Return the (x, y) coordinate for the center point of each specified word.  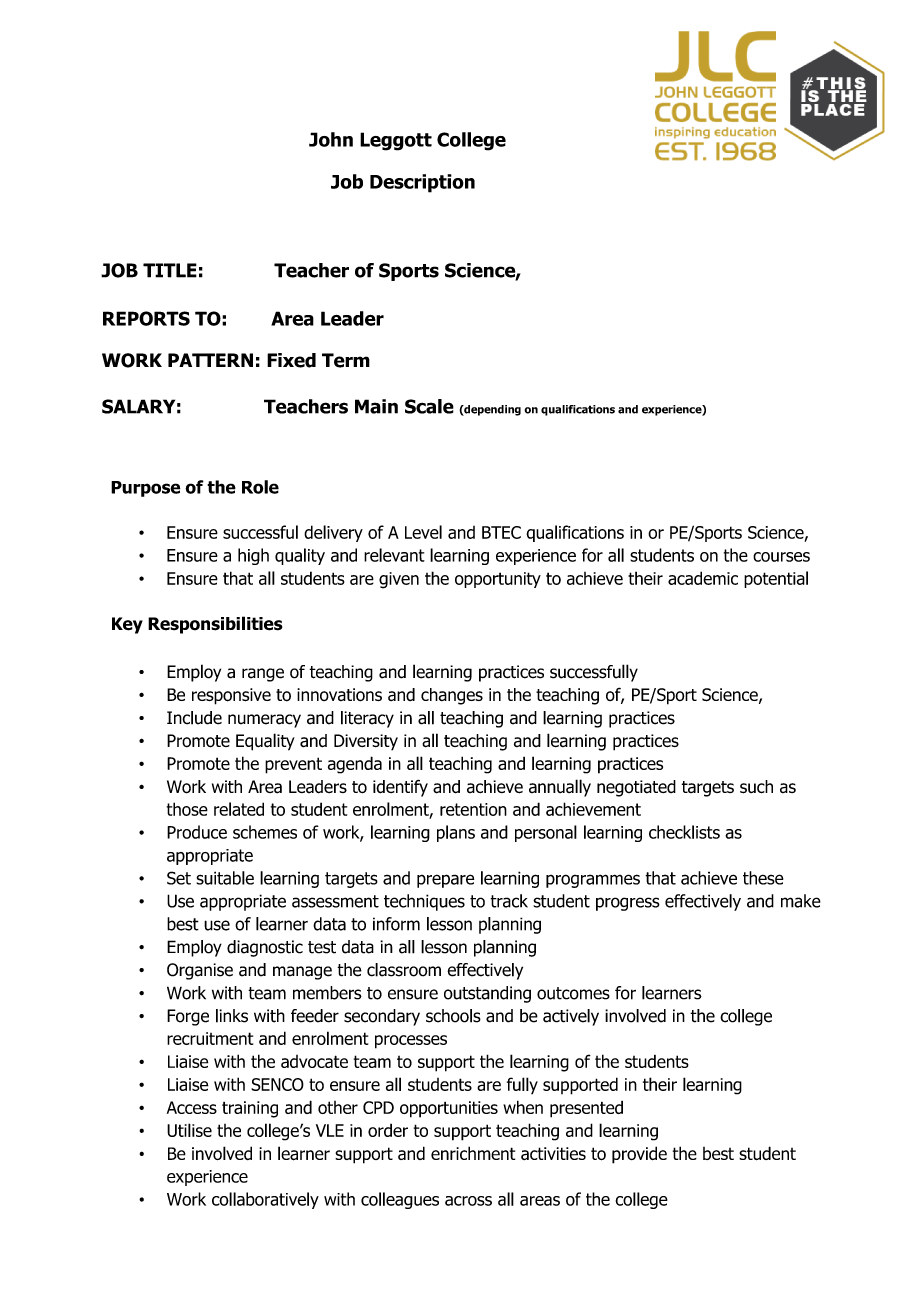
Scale (429, 406)
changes (452, 696)
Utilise (189, 1130)
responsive (231, 696)
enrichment (473, 1153)
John (331, 139)
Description (422, 183)
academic (703, 578)
